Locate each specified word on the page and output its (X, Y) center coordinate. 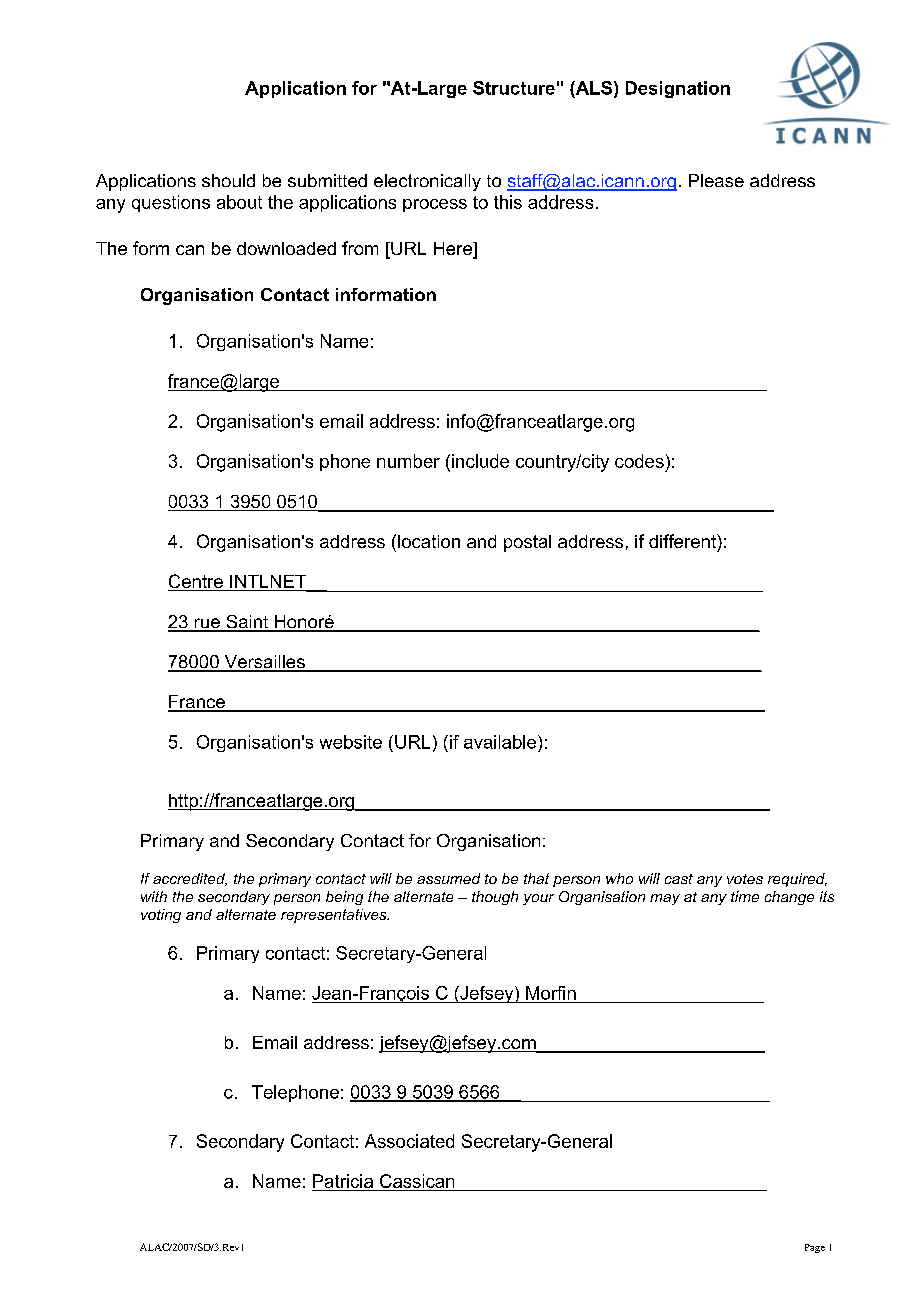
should (228, 180)
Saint (247, 623)
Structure (514, 88)
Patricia (343, 1182)
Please (716, 180)
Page (815, 1248)
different (683, 541)
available (501, 742)
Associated (409, 1141)
